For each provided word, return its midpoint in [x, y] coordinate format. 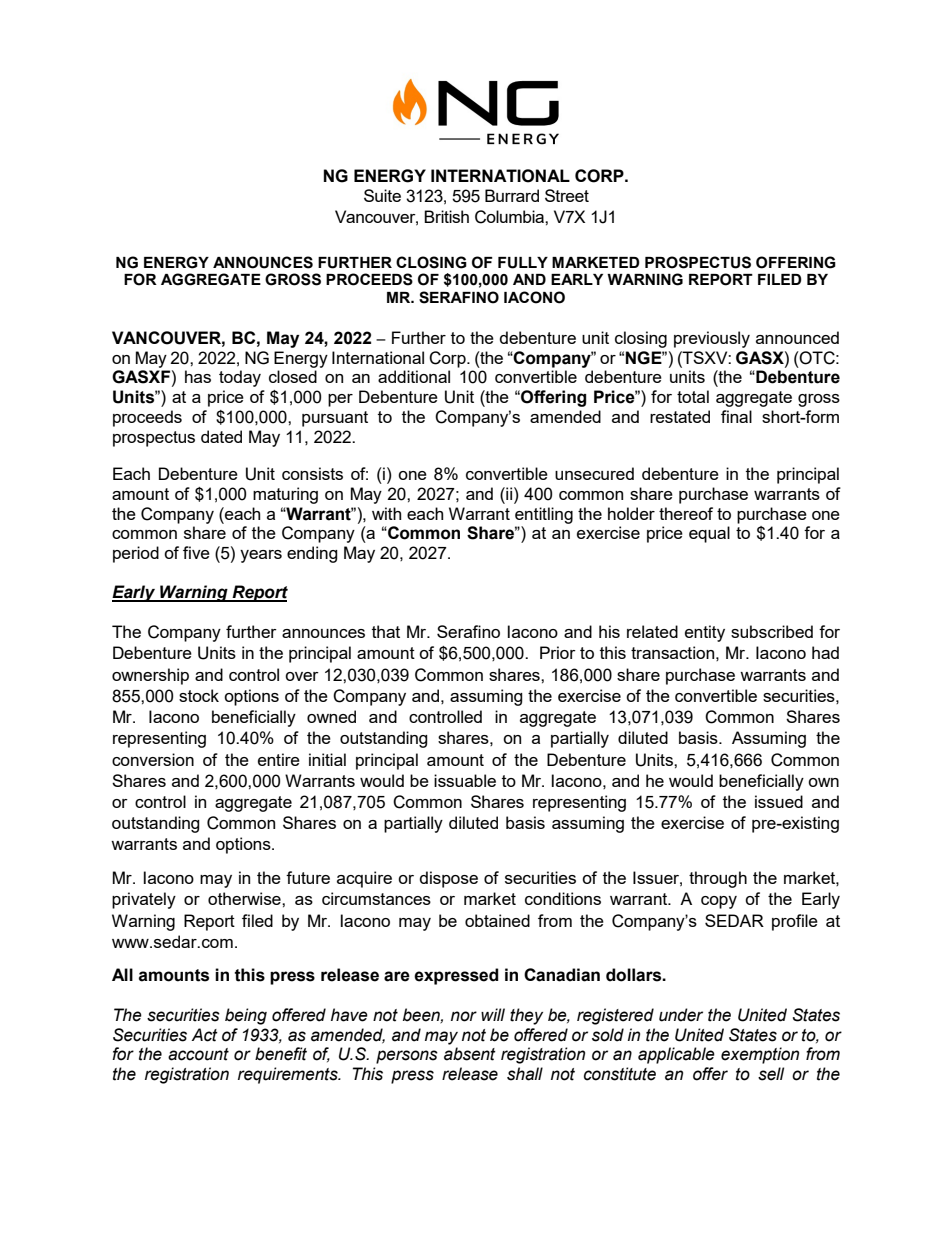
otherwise [245, 898]
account [198, 1054]
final [736, 416]
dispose [449, 879]
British [446, 216]
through [718, 879]
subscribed [772, 631]
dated [221, 436]
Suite [382, 195]
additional [414, 376]
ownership [150, 676]
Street [567, 195]
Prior [558, 652]
